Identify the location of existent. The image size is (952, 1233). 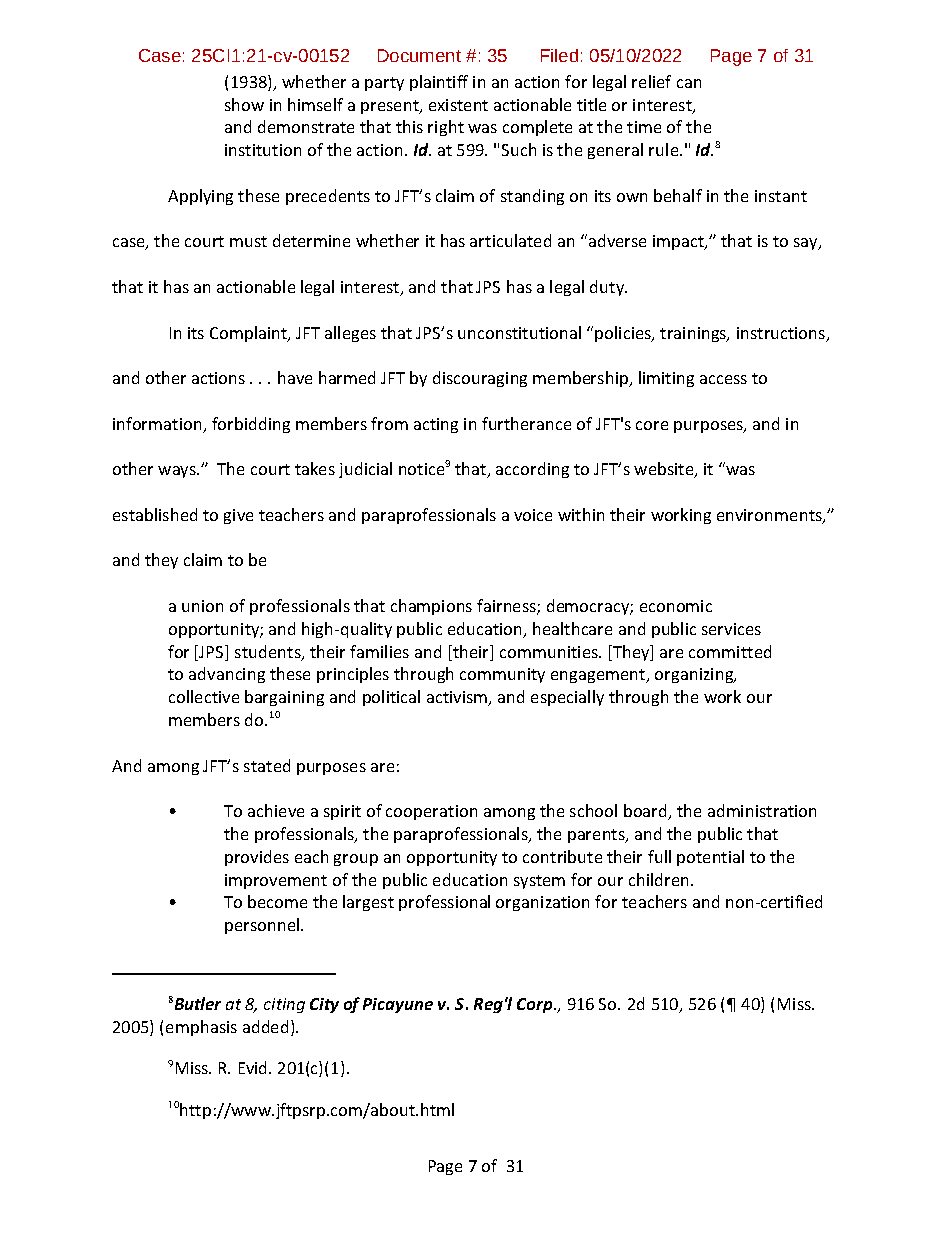
(458, 105).
